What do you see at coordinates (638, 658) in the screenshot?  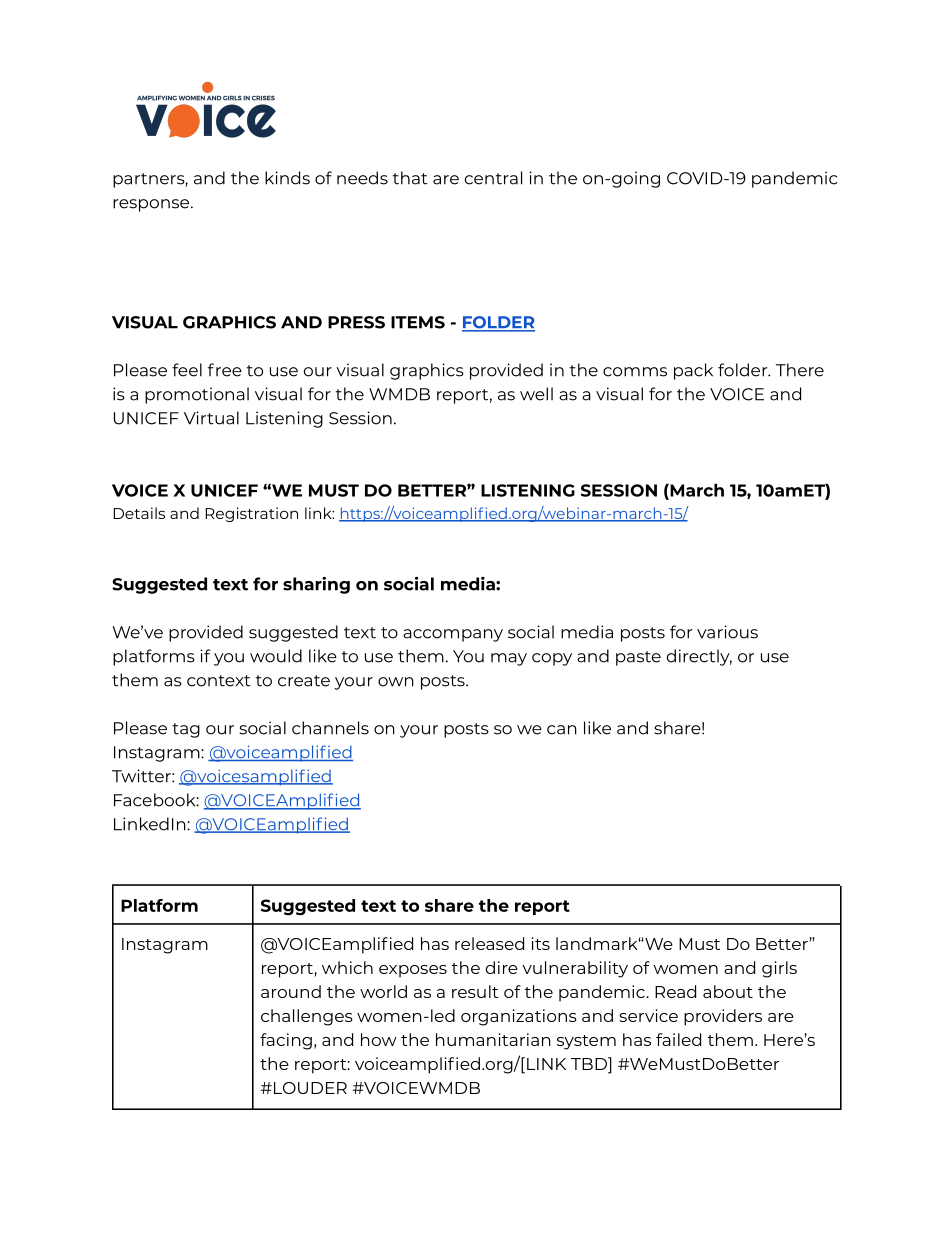 I see `paste` at bounding box center [638, 658].
